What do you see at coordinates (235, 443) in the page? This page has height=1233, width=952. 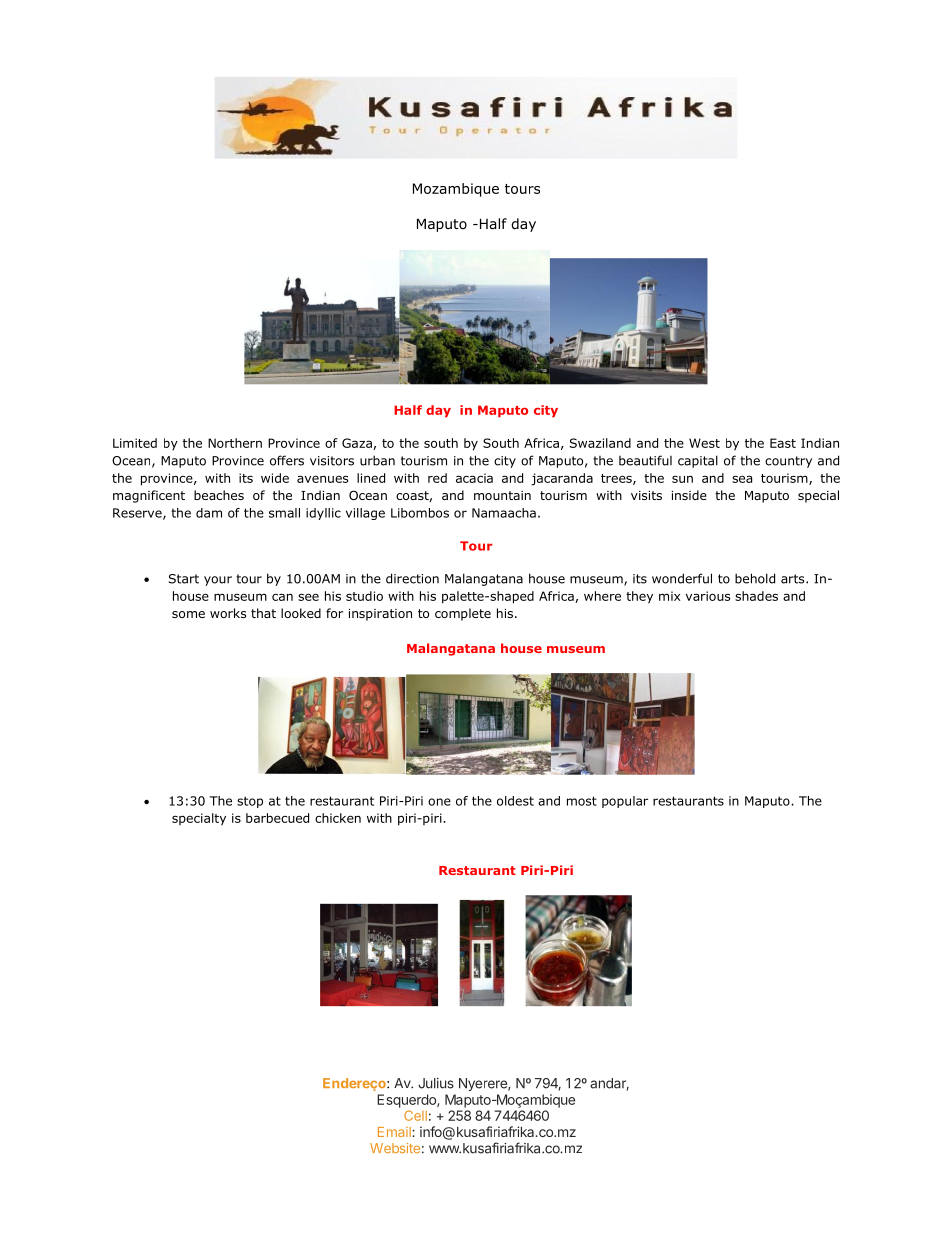 I see `Northern` at bounding box center [235, 443].
